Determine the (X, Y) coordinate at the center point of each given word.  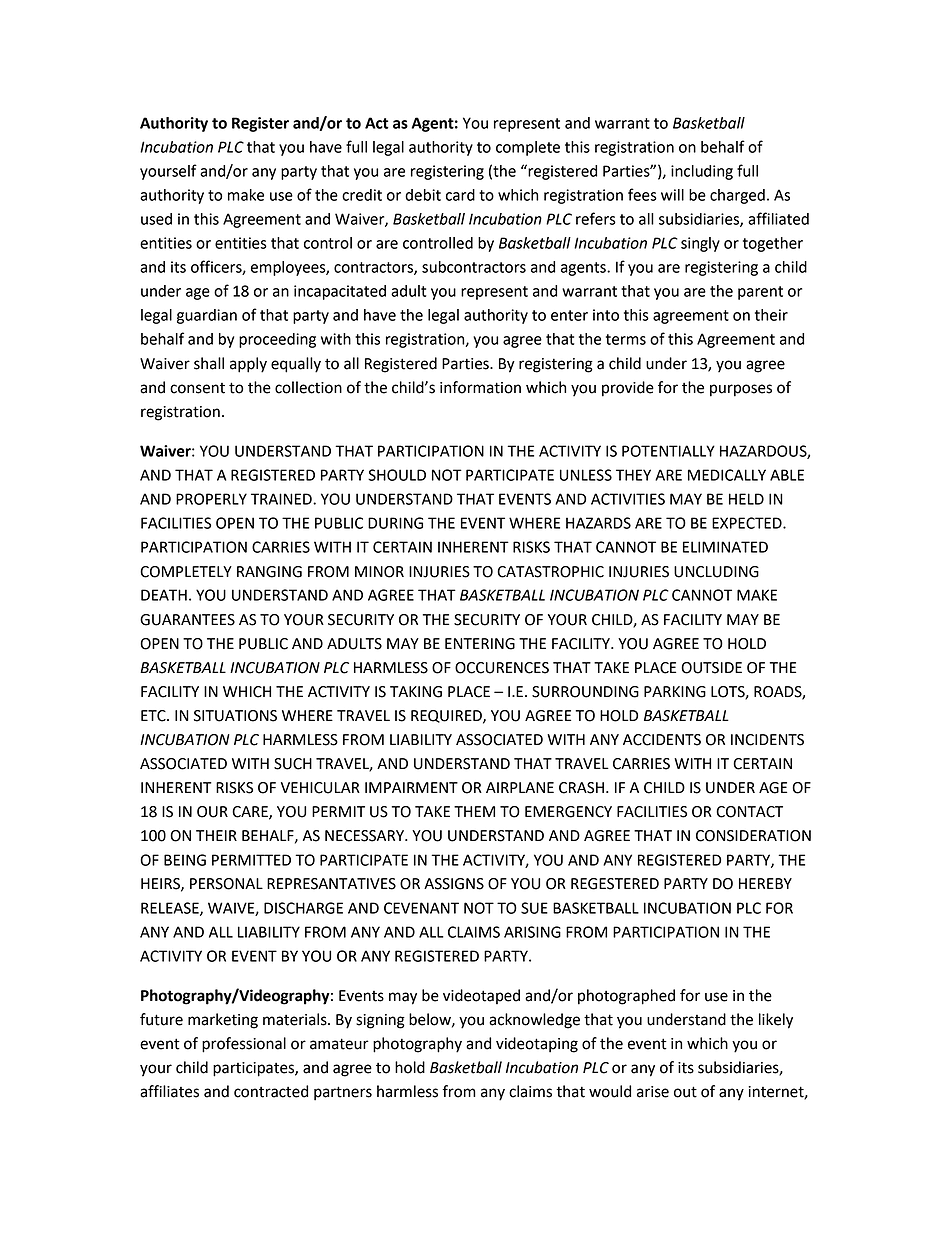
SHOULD (397, 475)
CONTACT (749, 812)
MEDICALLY (727, 475)
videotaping (537, 1045)
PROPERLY (211, 499)
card (460, 195)
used (156, 219)
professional (244, 1045)
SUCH (293, 764)
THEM (474, 811)
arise (653, 1092)
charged (737, 196)
